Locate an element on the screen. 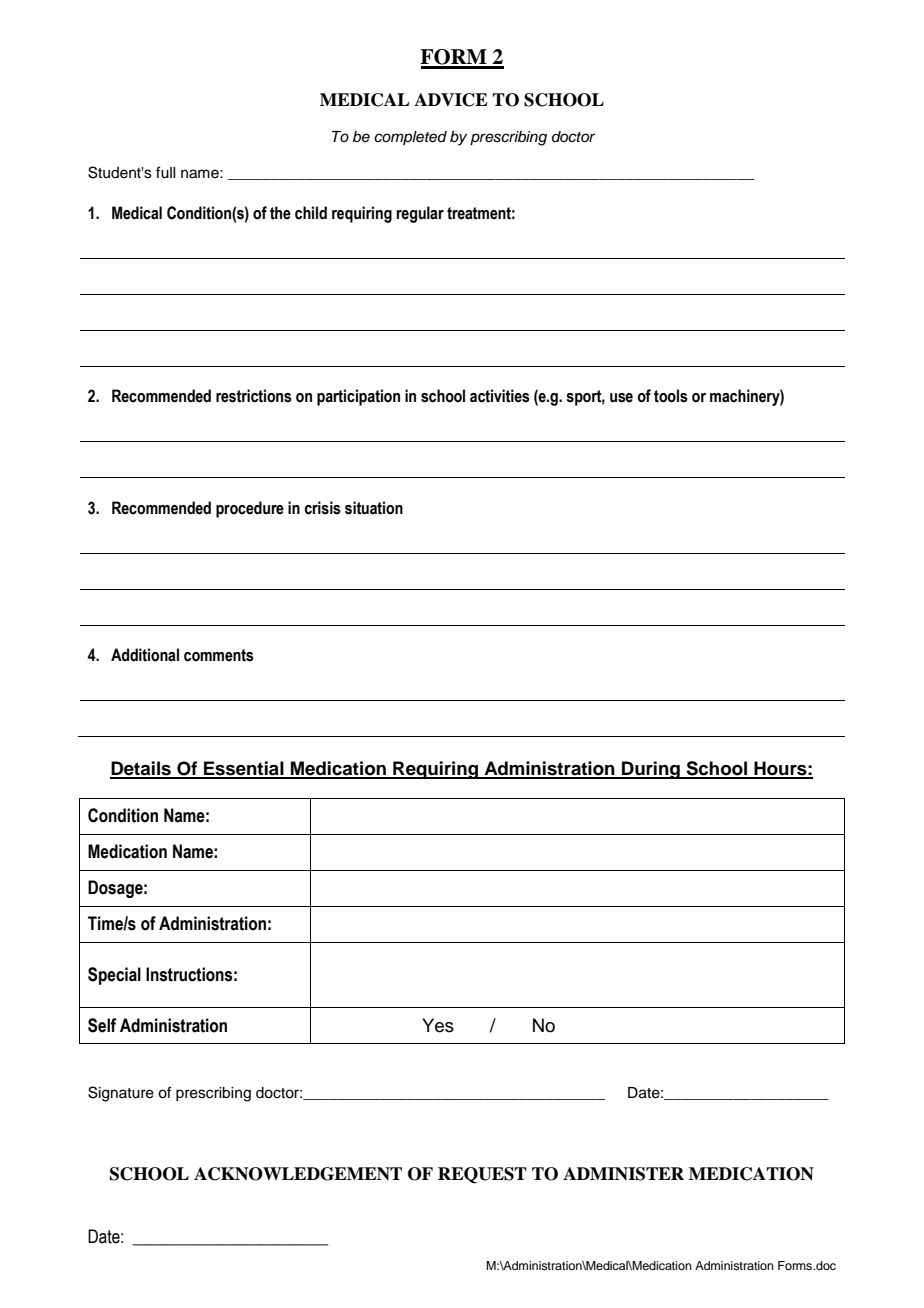 Image resolution: width=924 pixels, height=1308 pixels. During is located at coordinates (651, 770).
